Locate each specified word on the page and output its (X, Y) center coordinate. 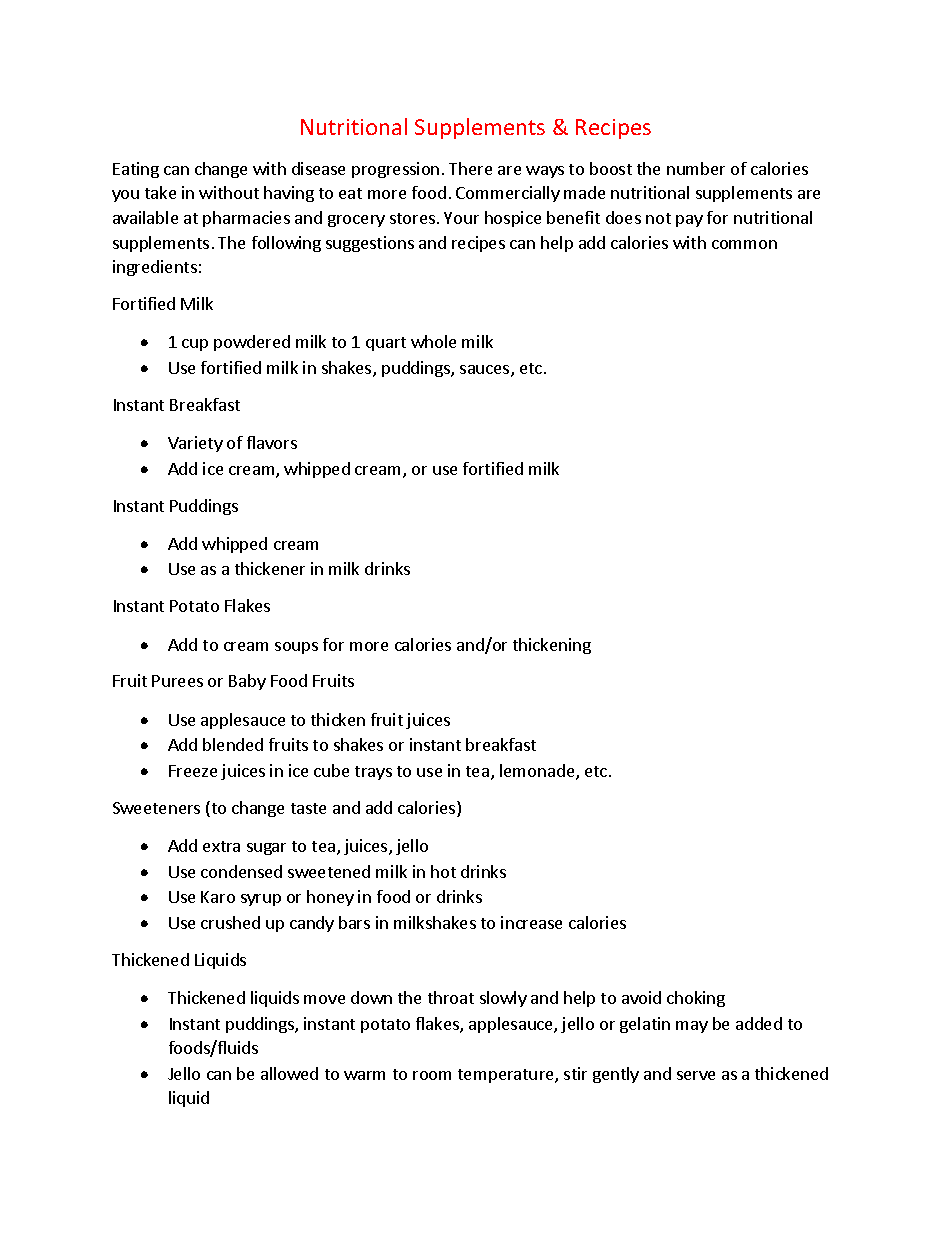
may (692, 1027)
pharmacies (246, 219)
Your (461, 218)
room (432, 1075)
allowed (289, 1073)
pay (689, 221)
